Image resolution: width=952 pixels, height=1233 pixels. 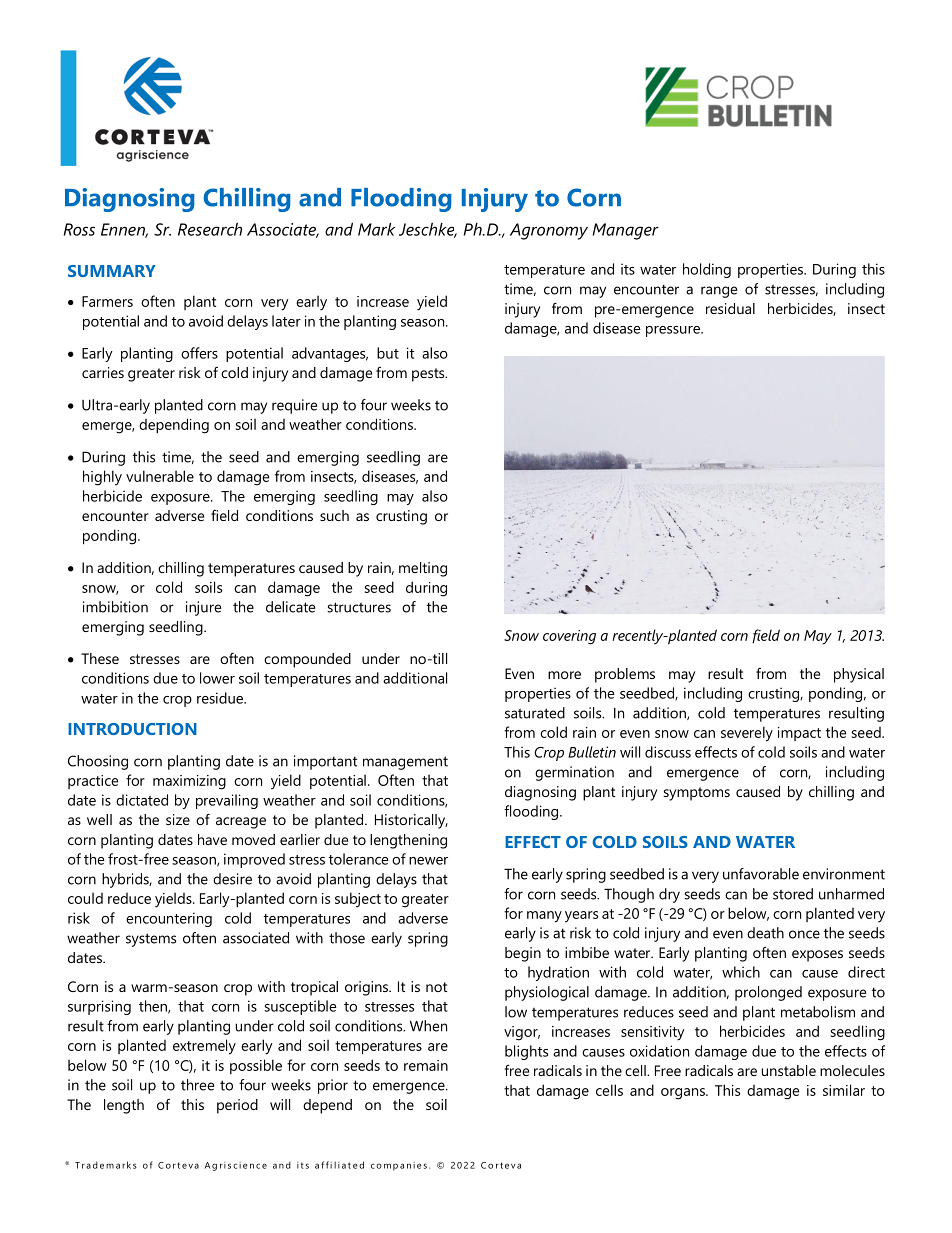 What do you see at coordinates (429, 375) in the screenshot?
I see `pests` at bounding box center [429, 375].
